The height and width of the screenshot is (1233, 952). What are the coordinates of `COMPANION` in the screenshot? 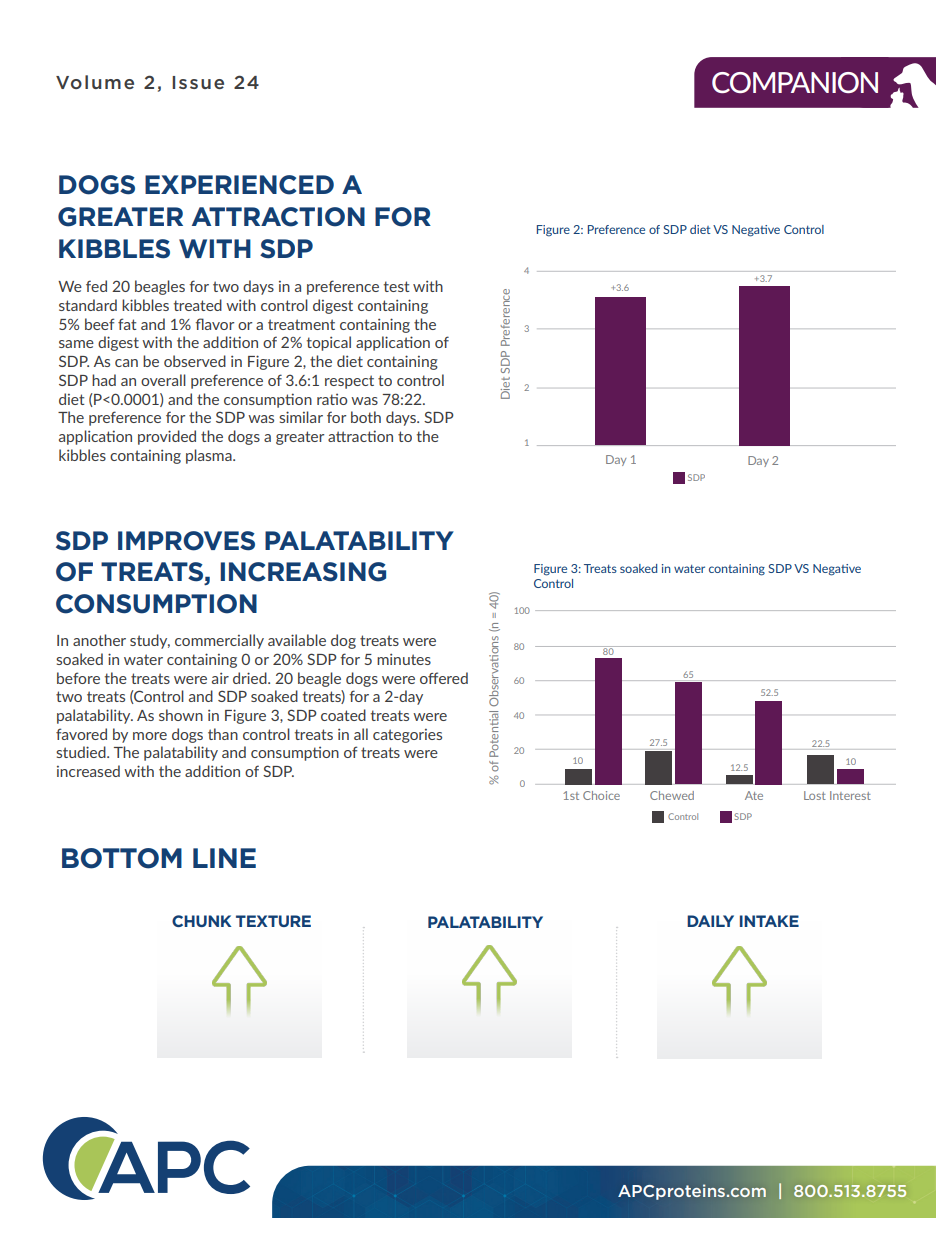 It's located at (795, 82).
